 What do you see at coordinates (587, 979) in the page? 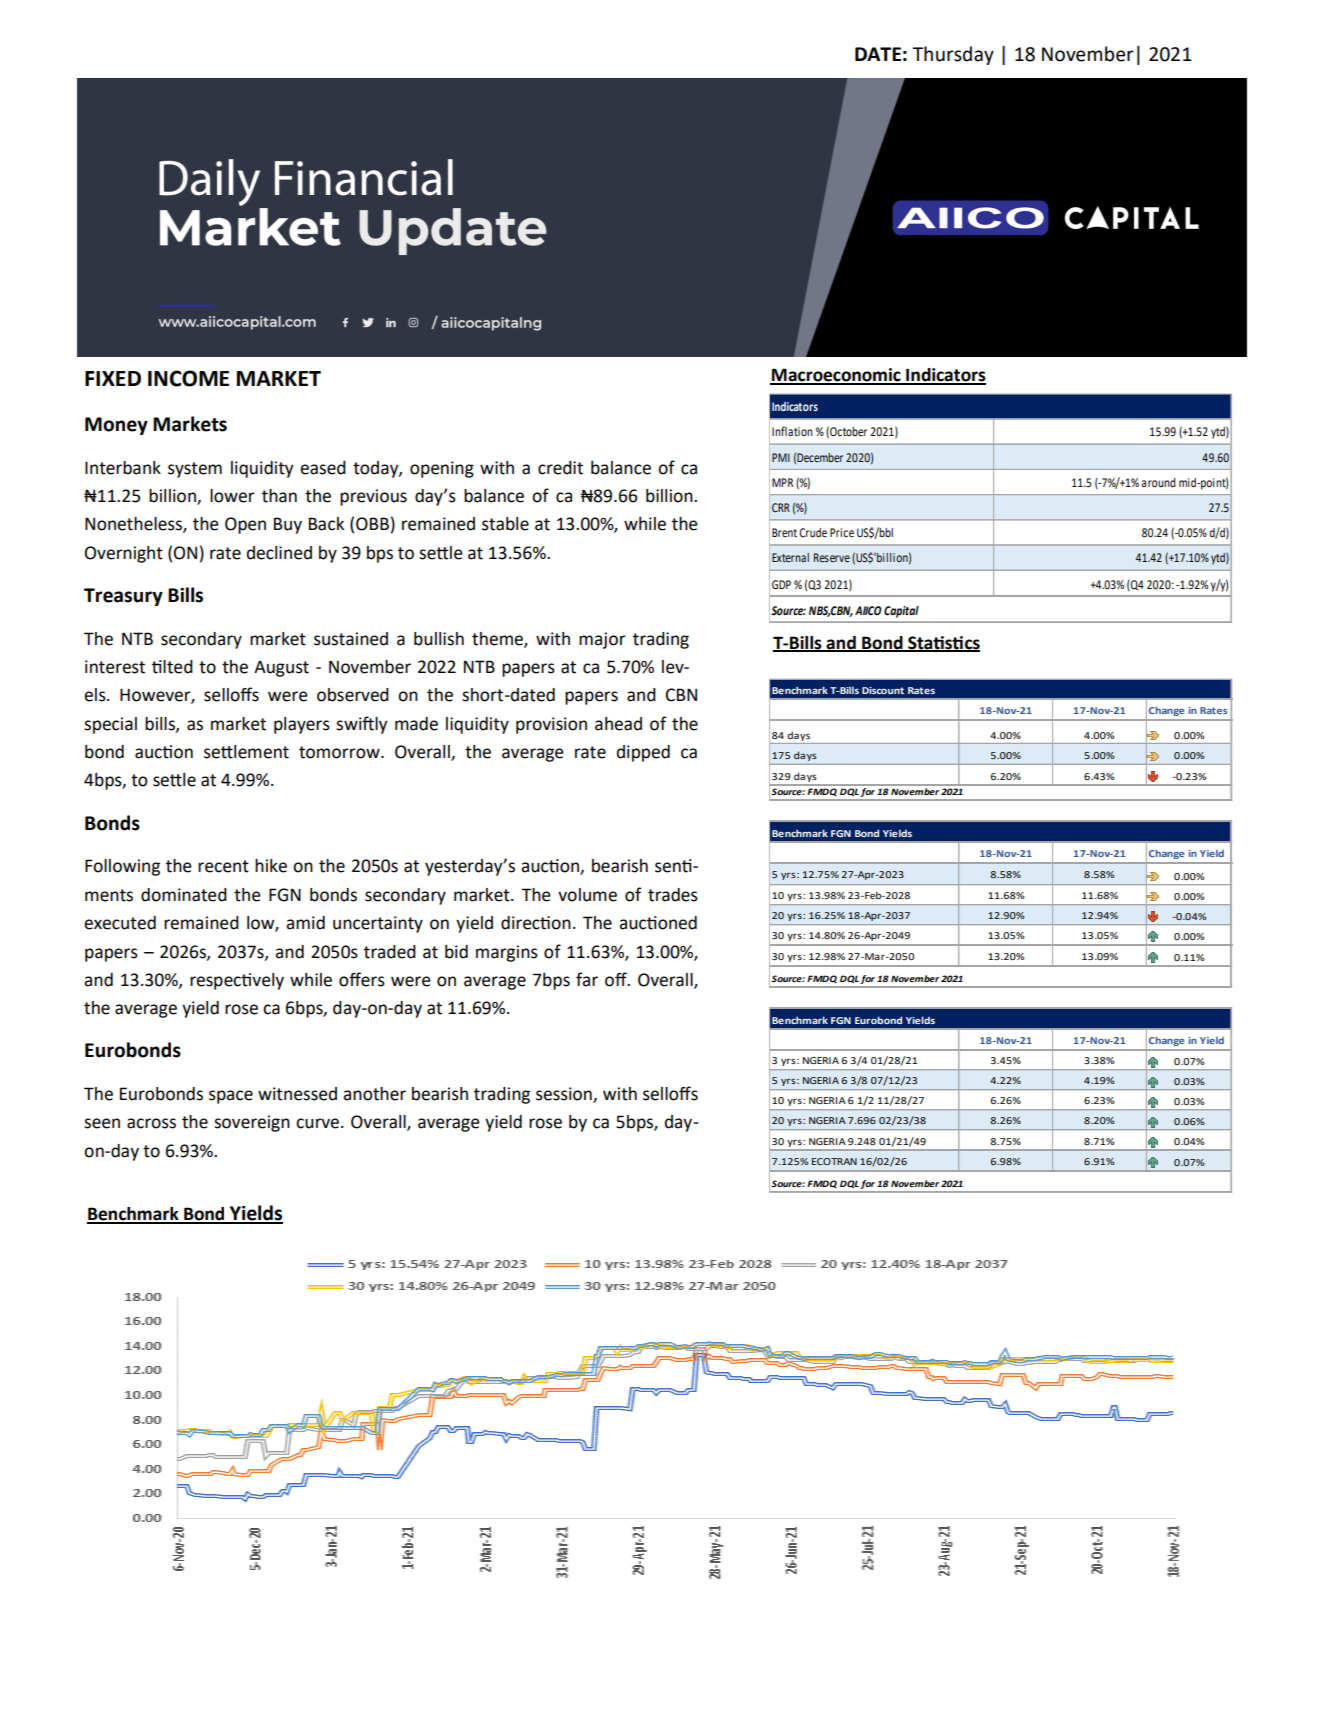
I see `far` at bounding box center [587, 979].
